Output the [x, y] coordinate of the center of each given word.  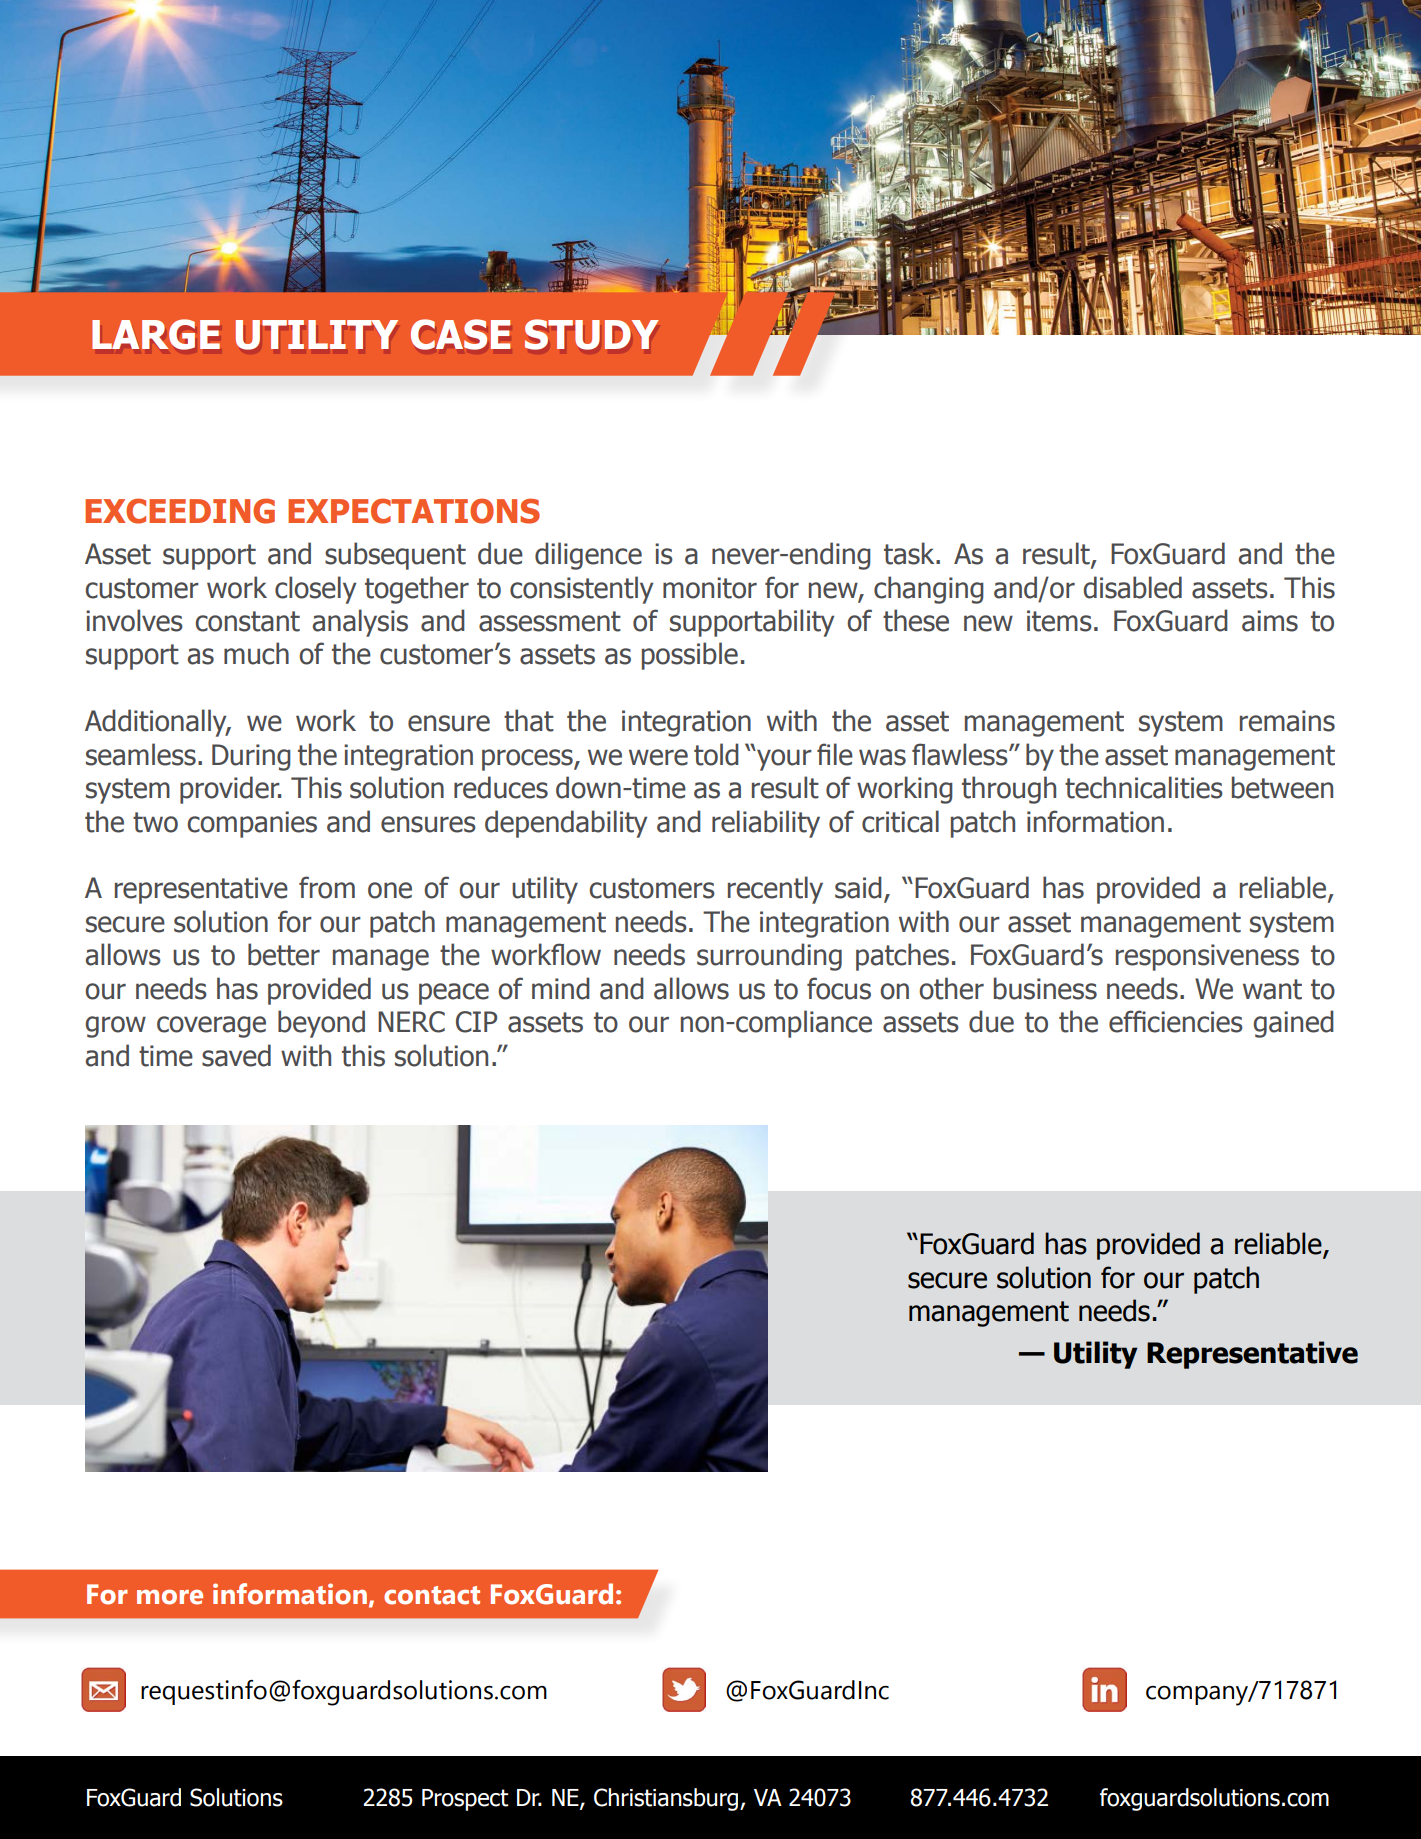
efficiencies [1176, 1021]
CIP [476, 1022]
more [170, 1597]
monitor [710, 588]
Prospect [465, 1800]
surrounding [769, 957]
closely [315, 590]
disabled [1132, 587]
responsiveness [1207, 957]
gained [1293, 1024]
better [284, 954]
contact [432, 1595]
